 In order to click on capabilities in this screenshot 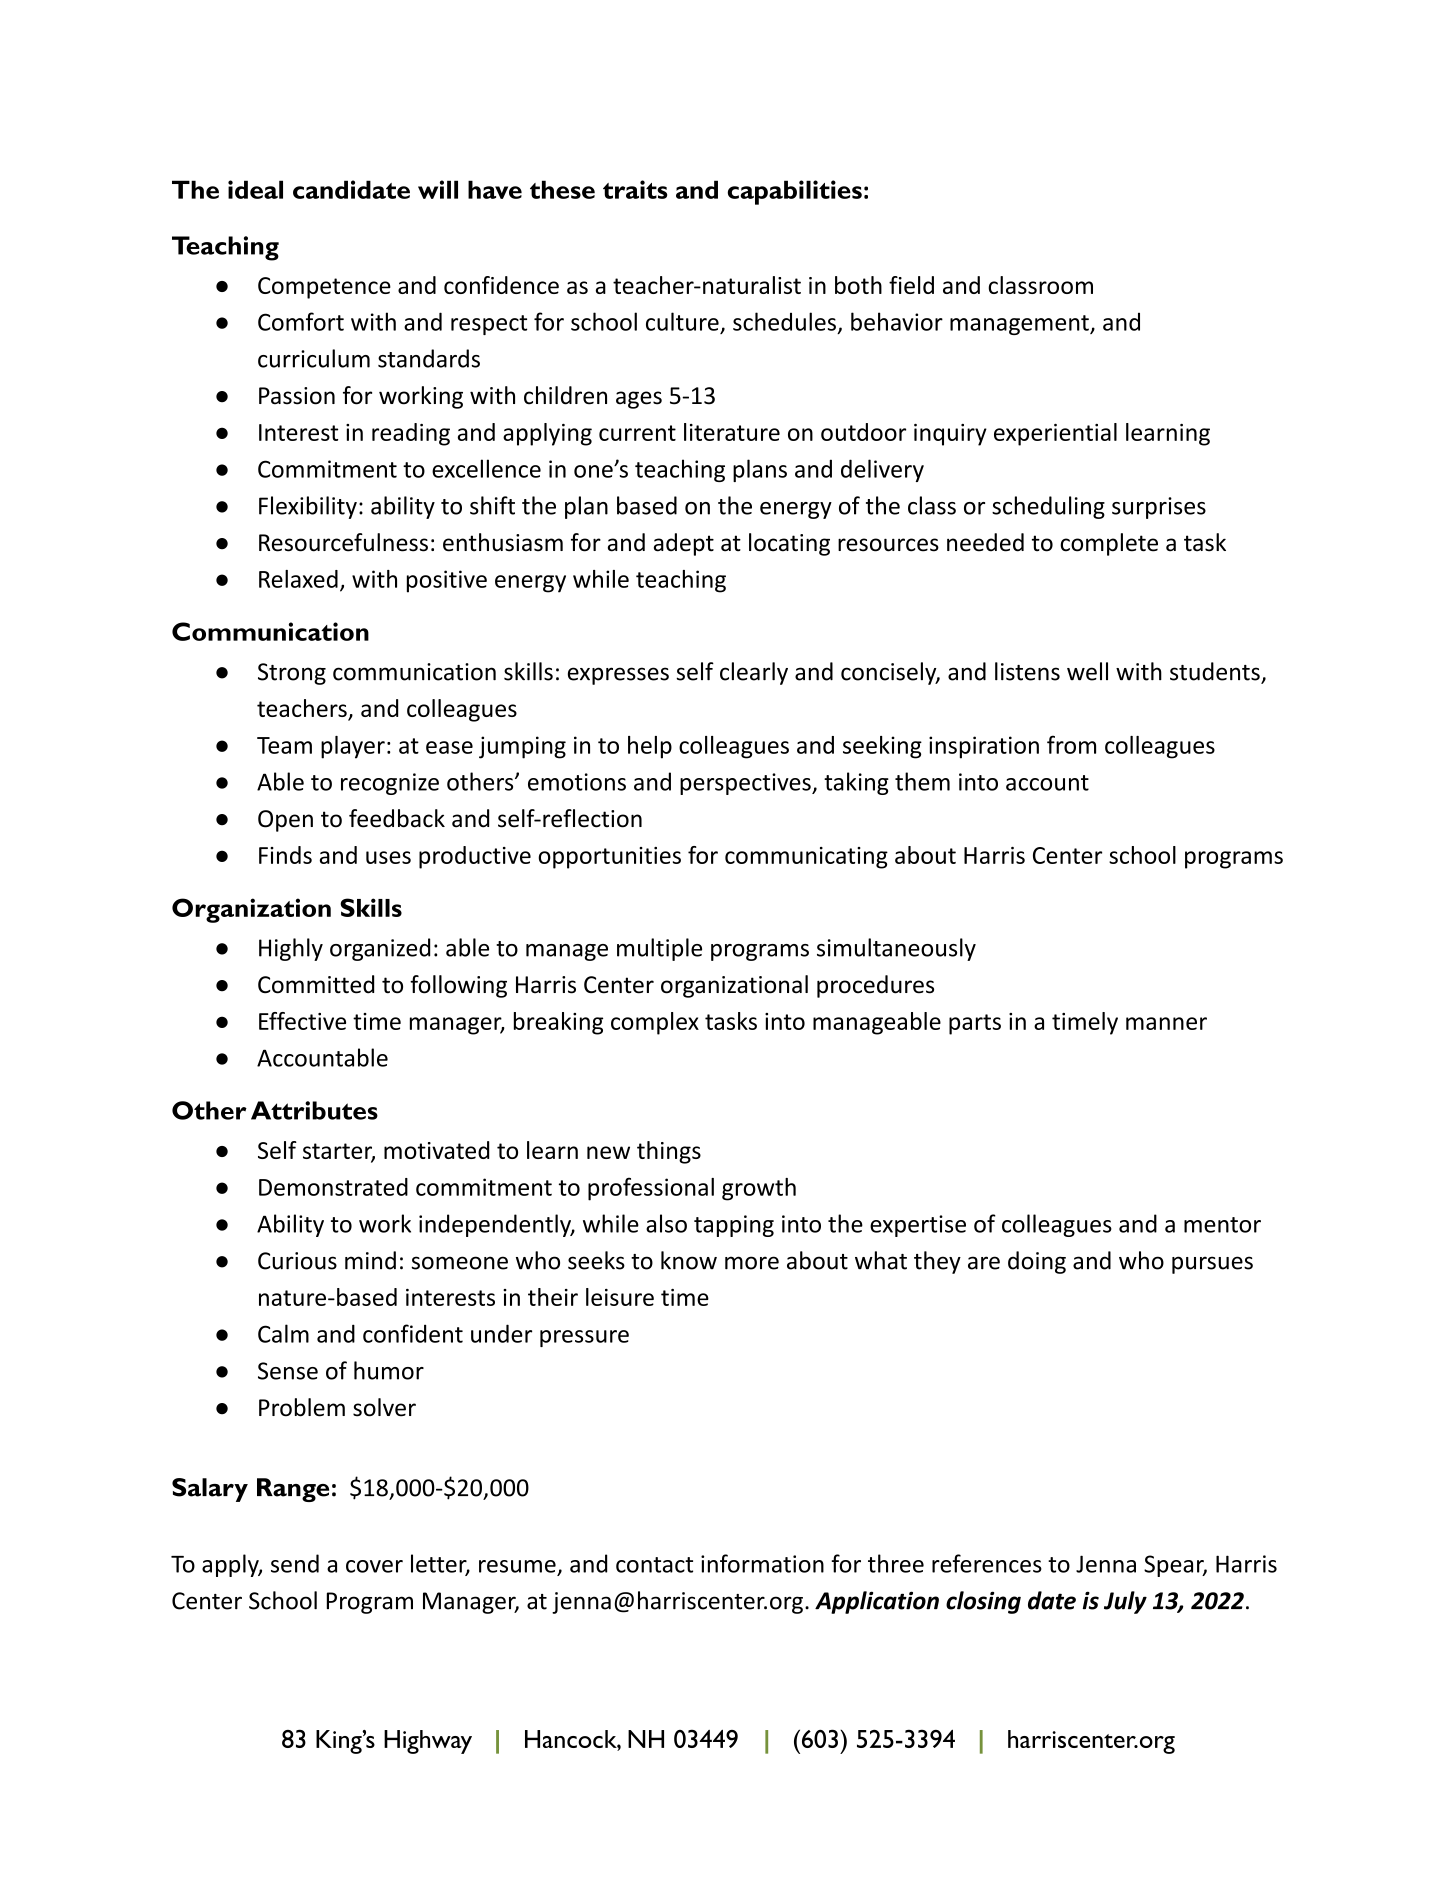, I will do `click(795, 192)`.
